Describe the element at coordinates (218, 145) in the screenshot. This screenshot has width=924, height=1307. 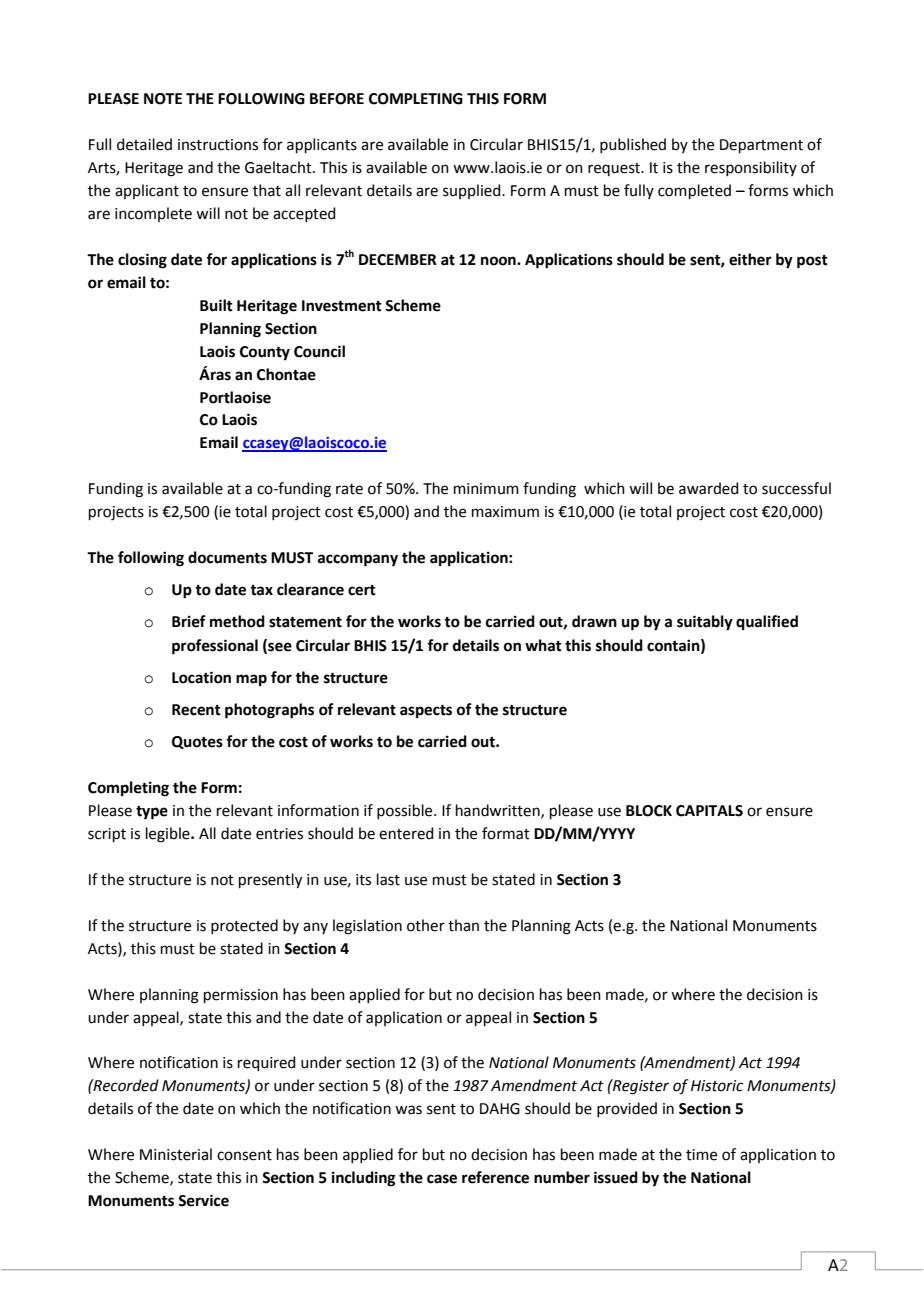
I see `instructions` at that location.
